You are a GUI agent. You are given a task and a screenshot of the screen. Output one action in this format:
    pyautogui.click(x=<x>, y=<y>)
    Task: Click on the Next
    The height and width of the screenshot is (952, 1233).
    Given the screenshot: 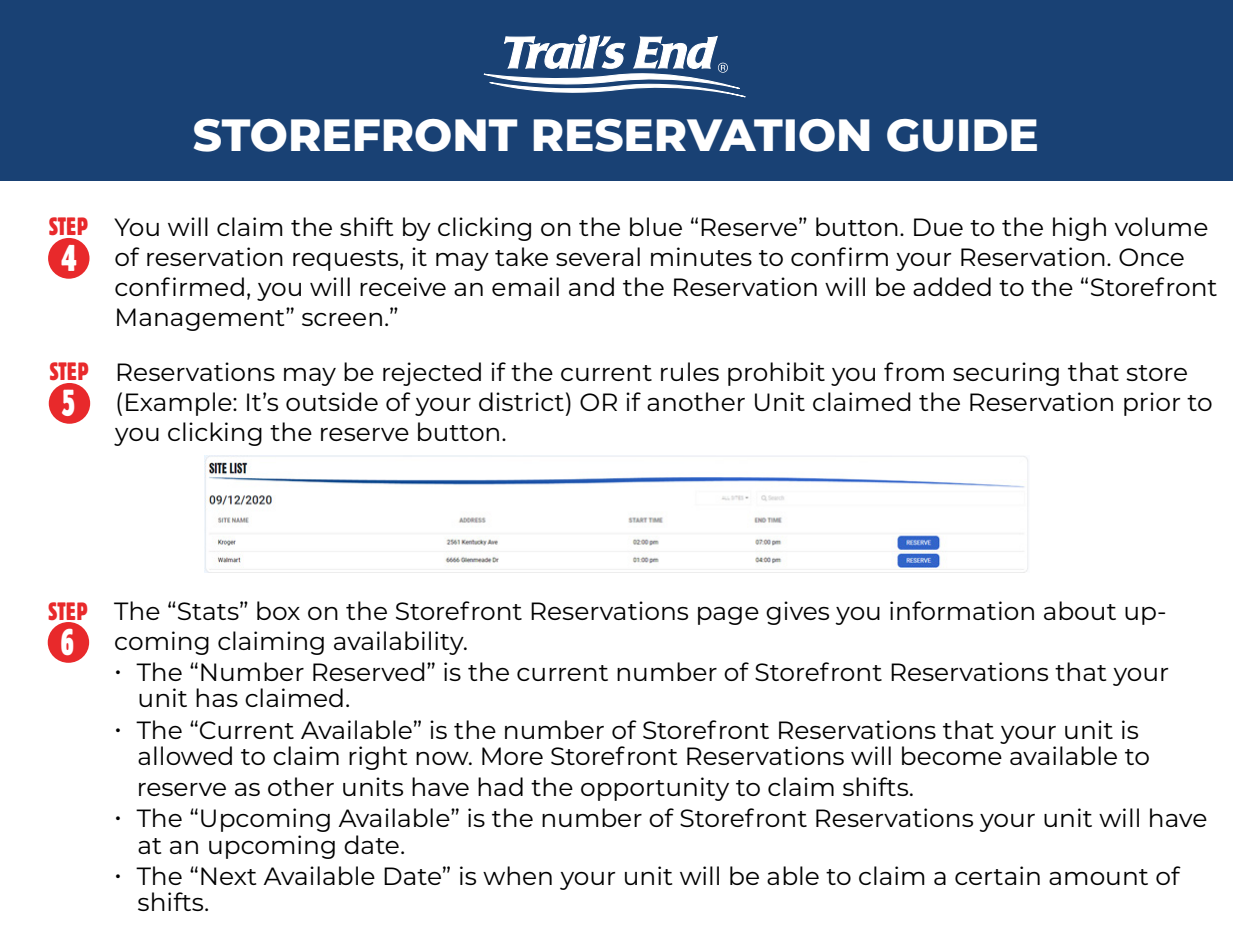 What is the action you would take?
    pyautogui.click(x=228, y=876)
